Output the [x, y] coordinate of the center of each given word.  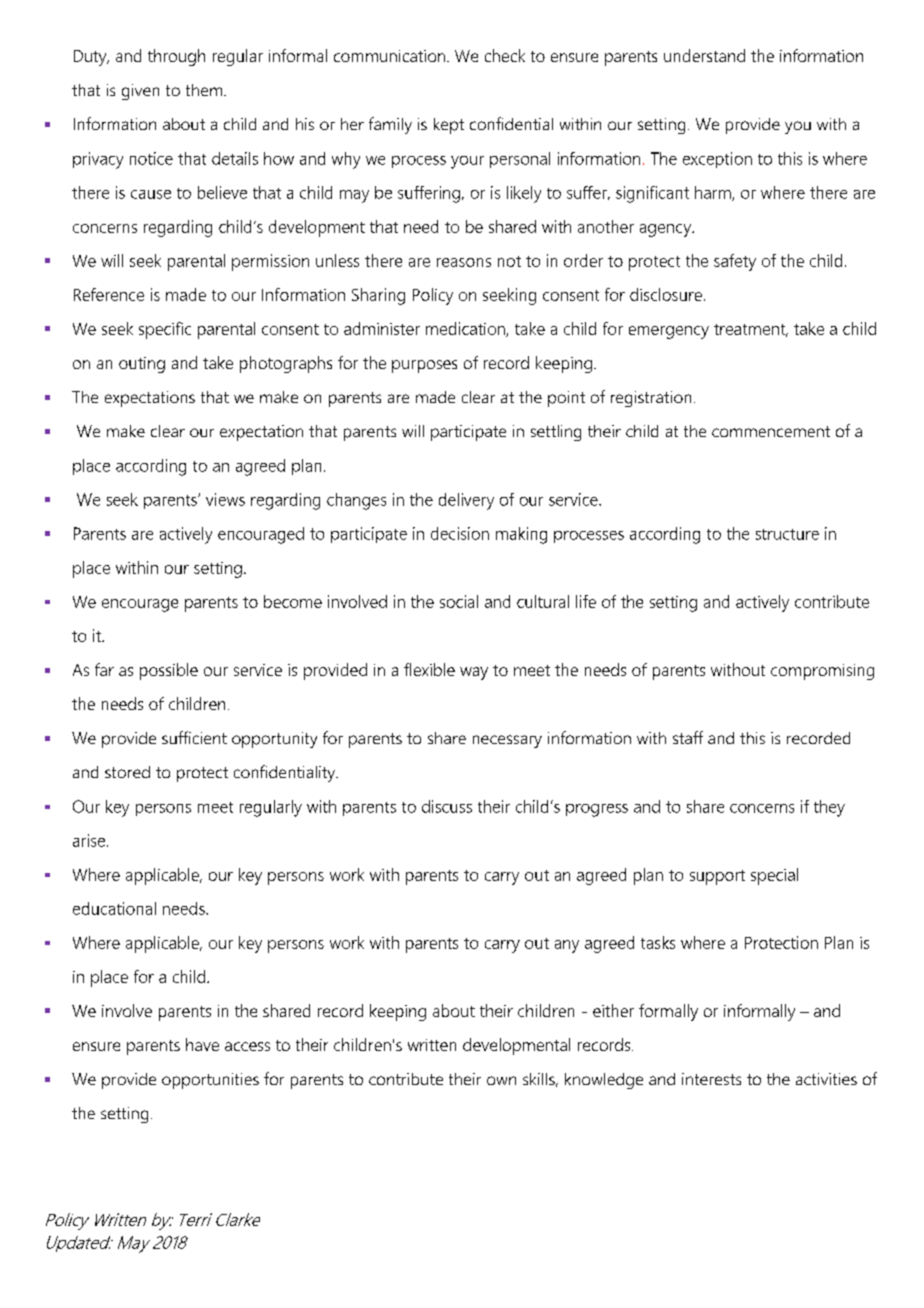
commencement [771, 431]
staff [688, 737]
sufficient [194, 737]
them [205, 90]
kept [449, 126]
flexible [429, 669]
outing [142, 365]
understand [704, 55]
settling [556, 433]
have [202, 1044]
